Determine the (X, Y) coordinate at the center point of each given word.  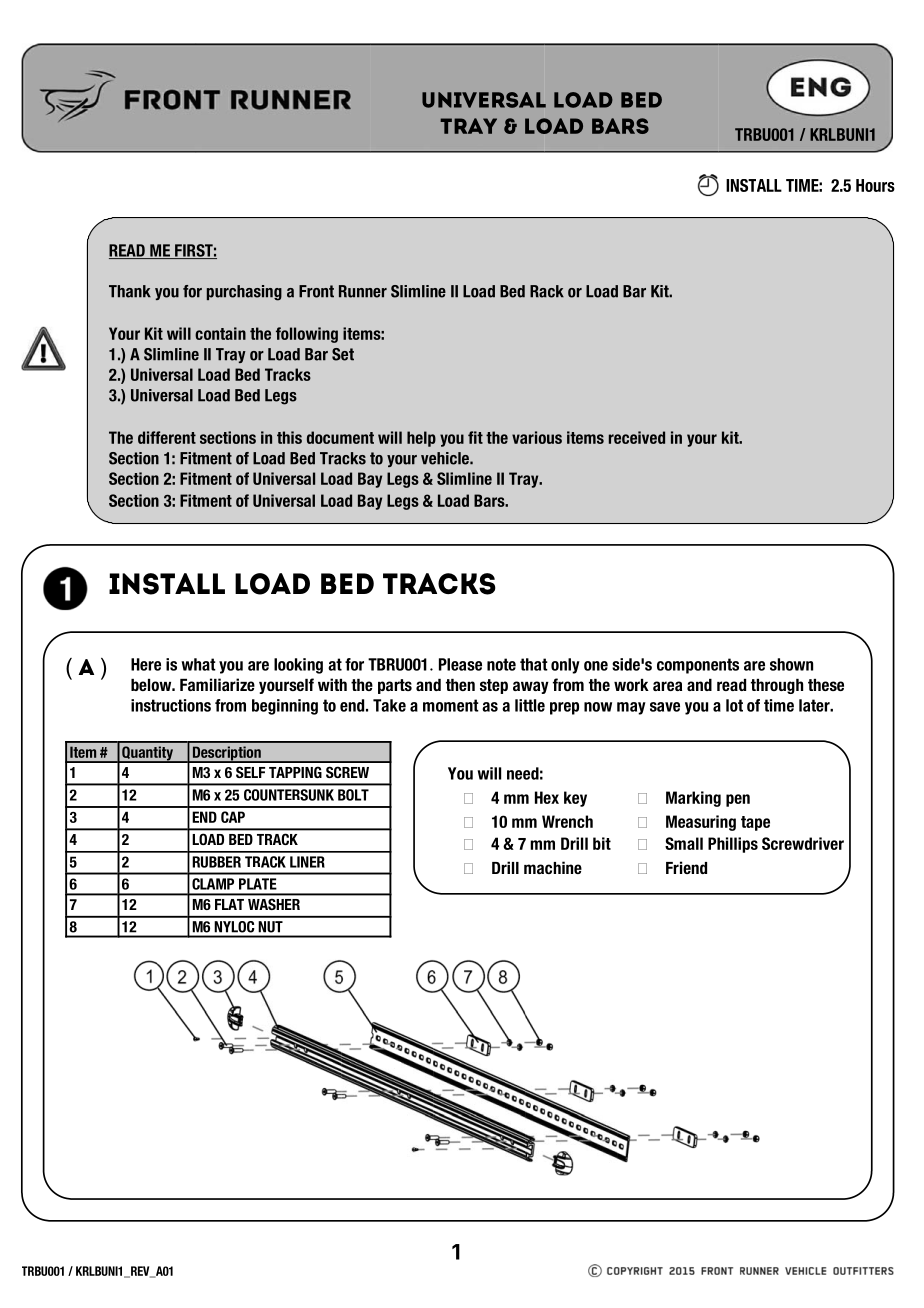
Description (226, 754)
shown (791, 664)
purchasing (244, 293)
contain (220, 333)
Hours (875, 185)
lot (734, 705)
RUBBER (216, 862)
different (167, 437)
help (421, 439)
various (537, 437)
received (637, 437)
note (501, 664)
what (198, 664)
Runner (363, 291)
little (530, 705)
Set (343, 354)
